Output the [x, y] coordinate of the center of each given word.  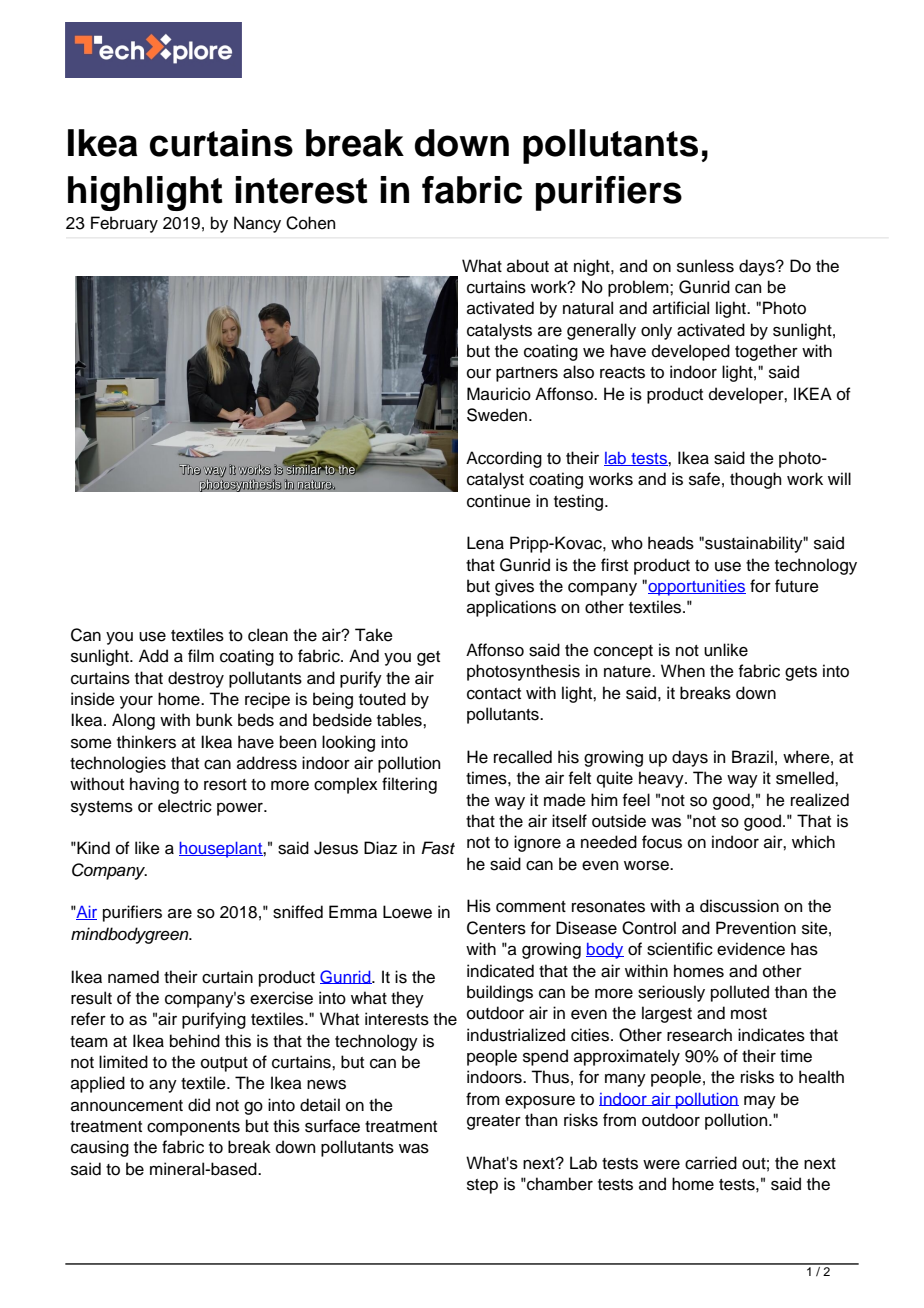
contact [494, 694]
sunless [705, 266]
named [133, 977]
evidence [751, 949]
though [755, 480]
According [504, 459]
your [136, 702]
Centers [496, 928]
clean [268, 635]
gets [801, 673]
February [124, 224]
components [193, 1128]
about [528, 266]
